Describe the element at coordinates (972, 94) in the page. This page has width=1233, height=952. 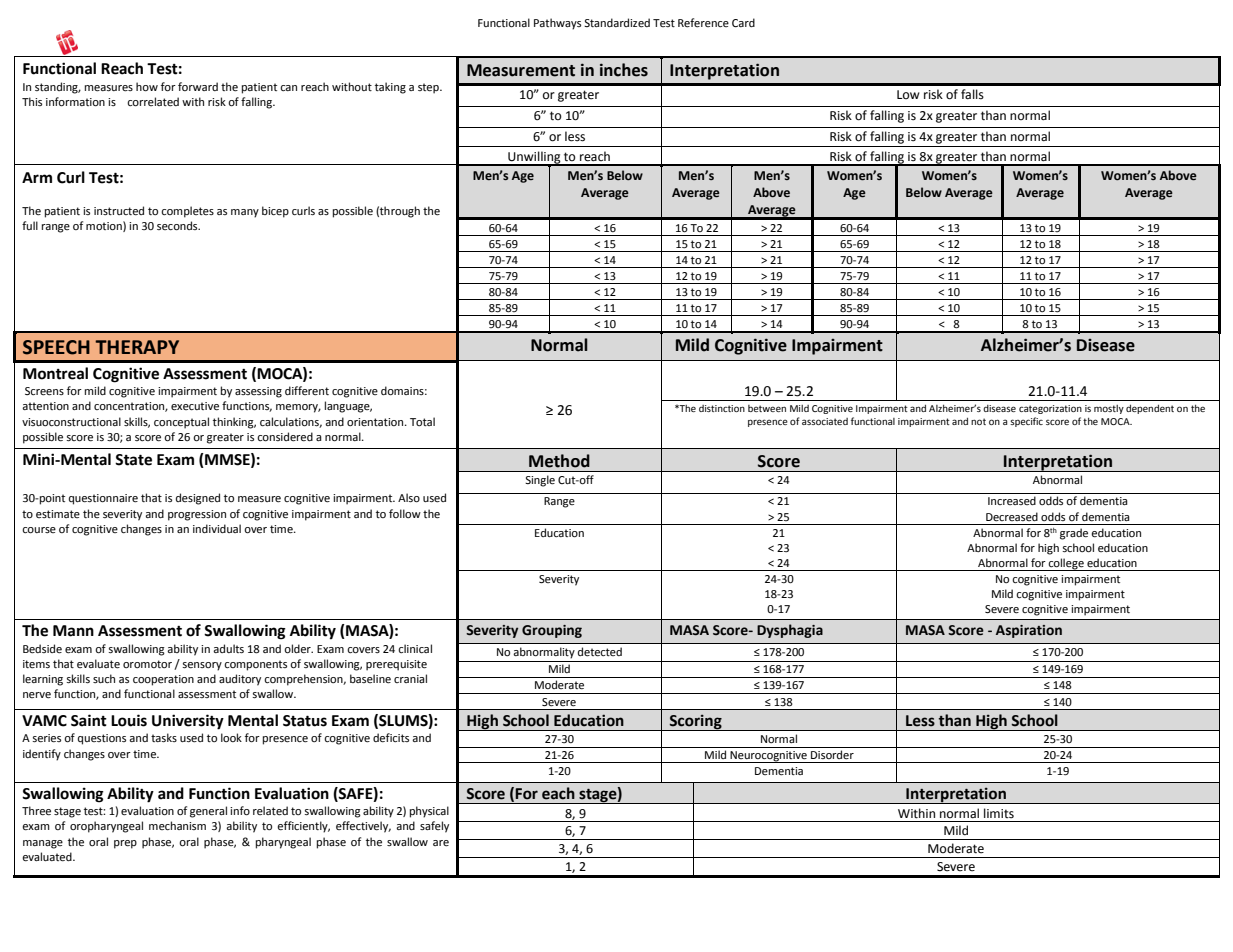
I see `falls` at that location.
